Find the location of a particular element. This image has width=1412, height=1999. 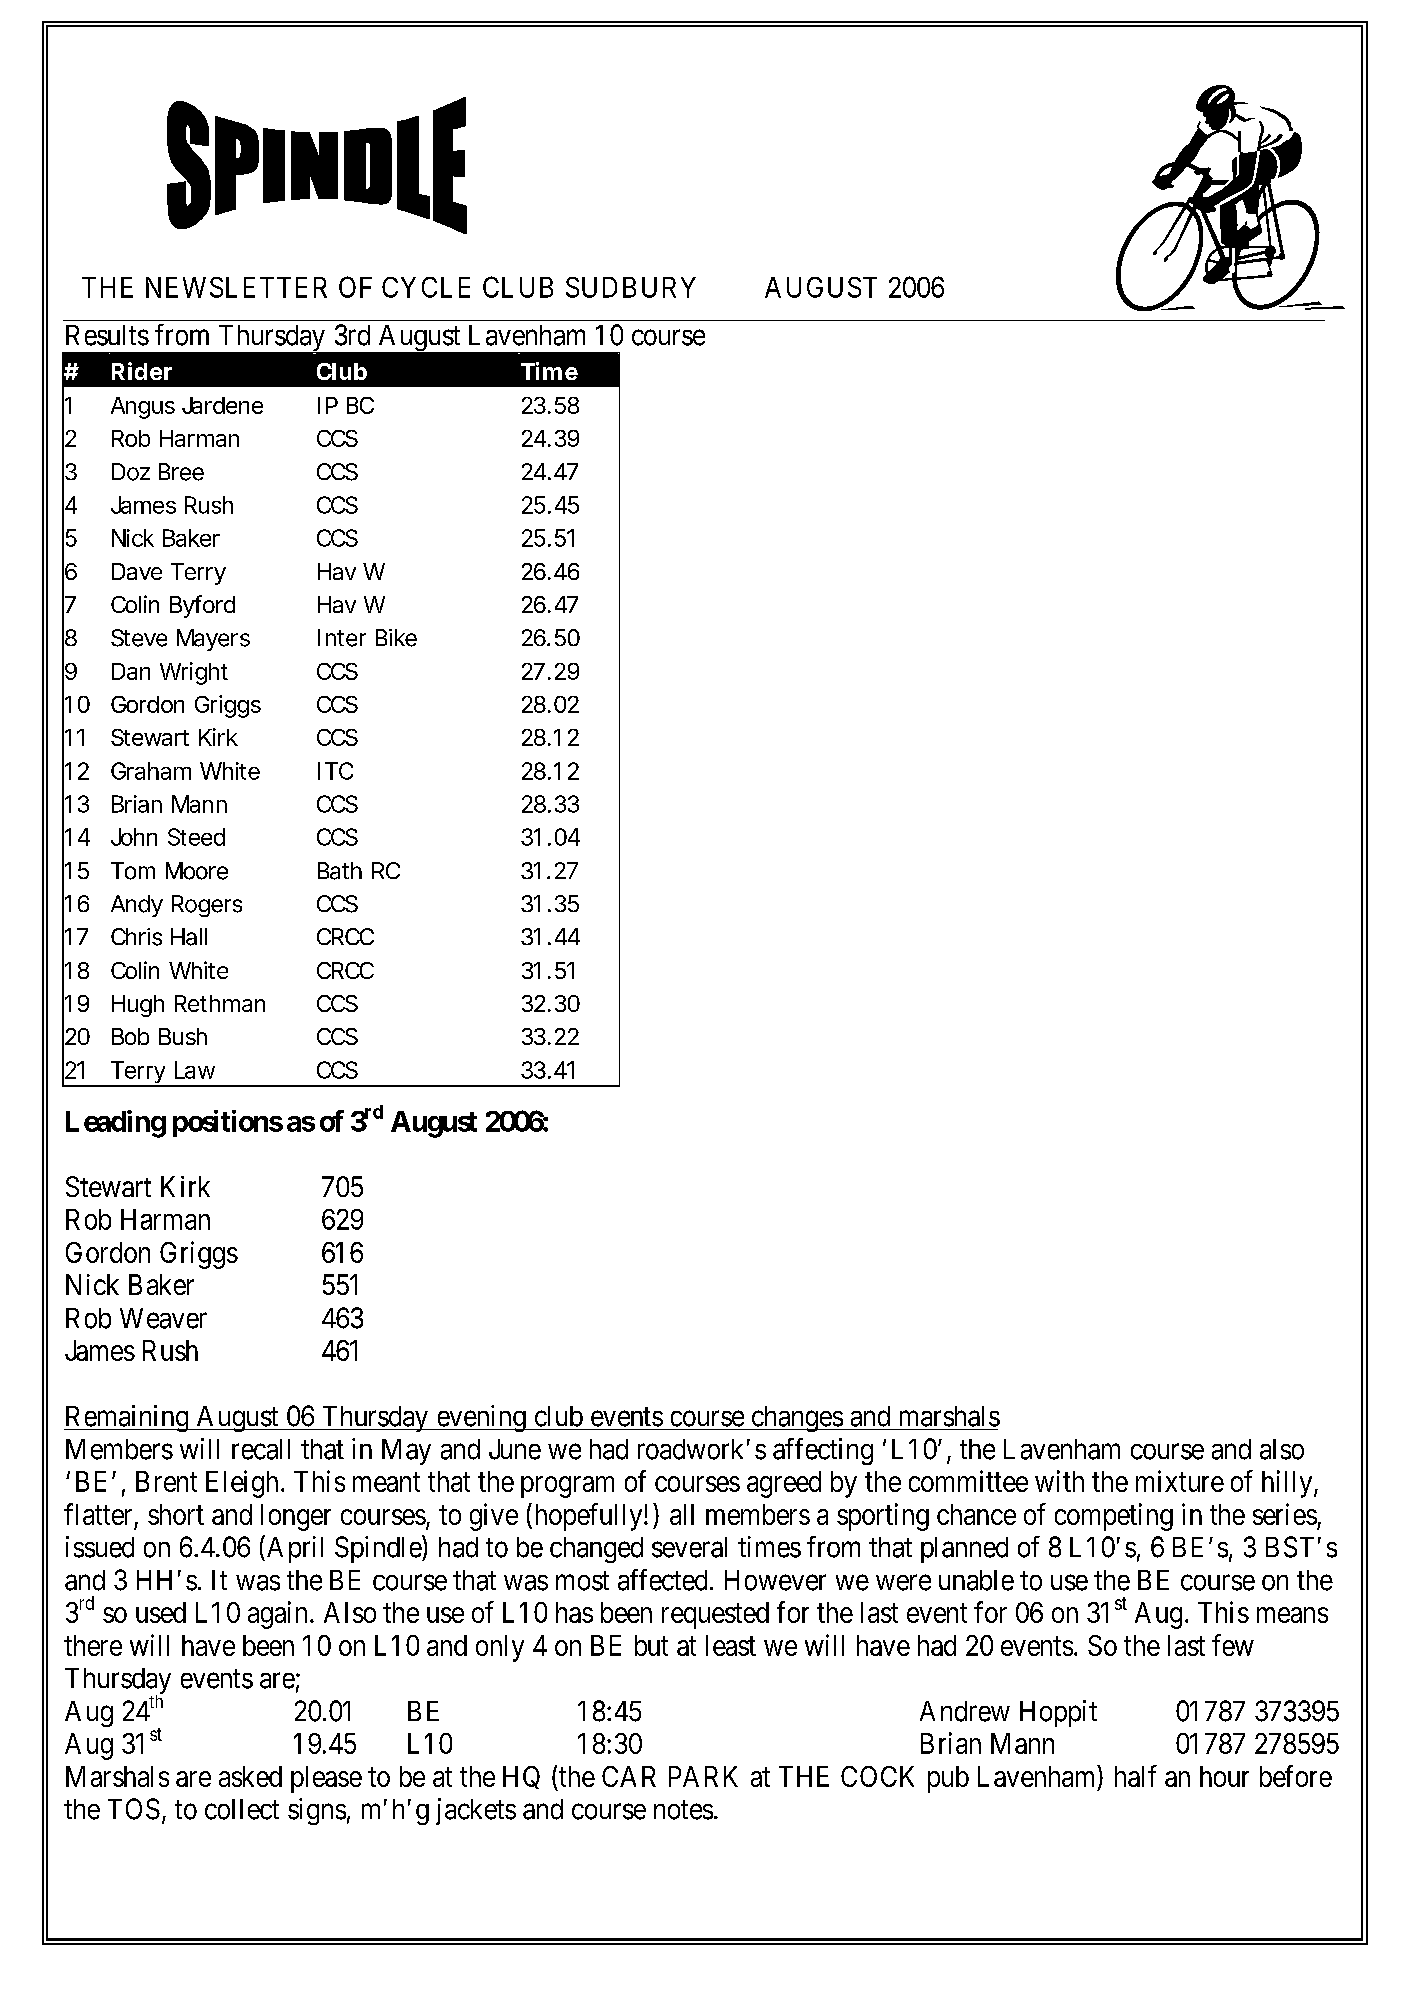

mixture is located at coordinates (1180, 1481).
